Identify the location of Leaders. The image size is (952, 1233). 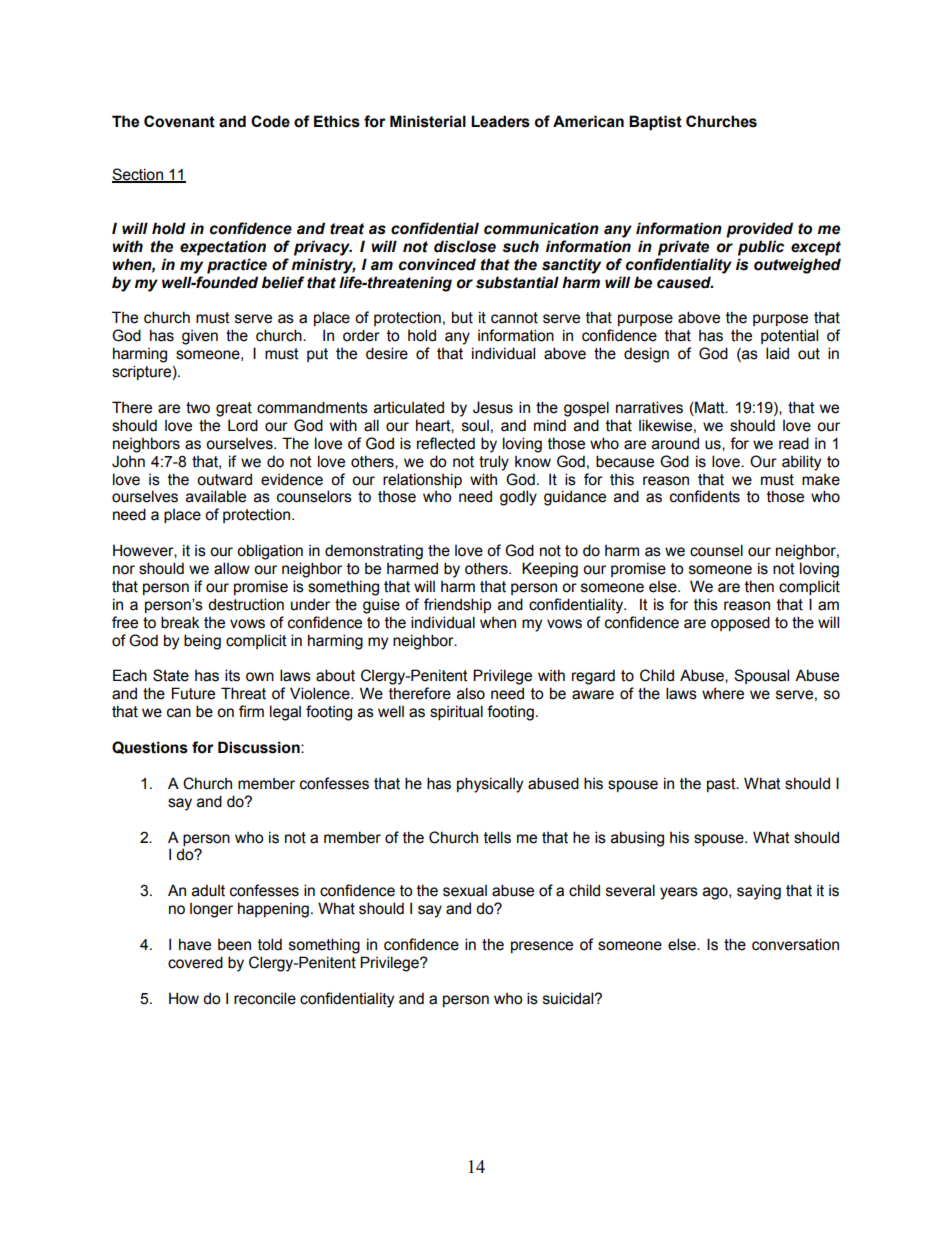
(500, 121).
